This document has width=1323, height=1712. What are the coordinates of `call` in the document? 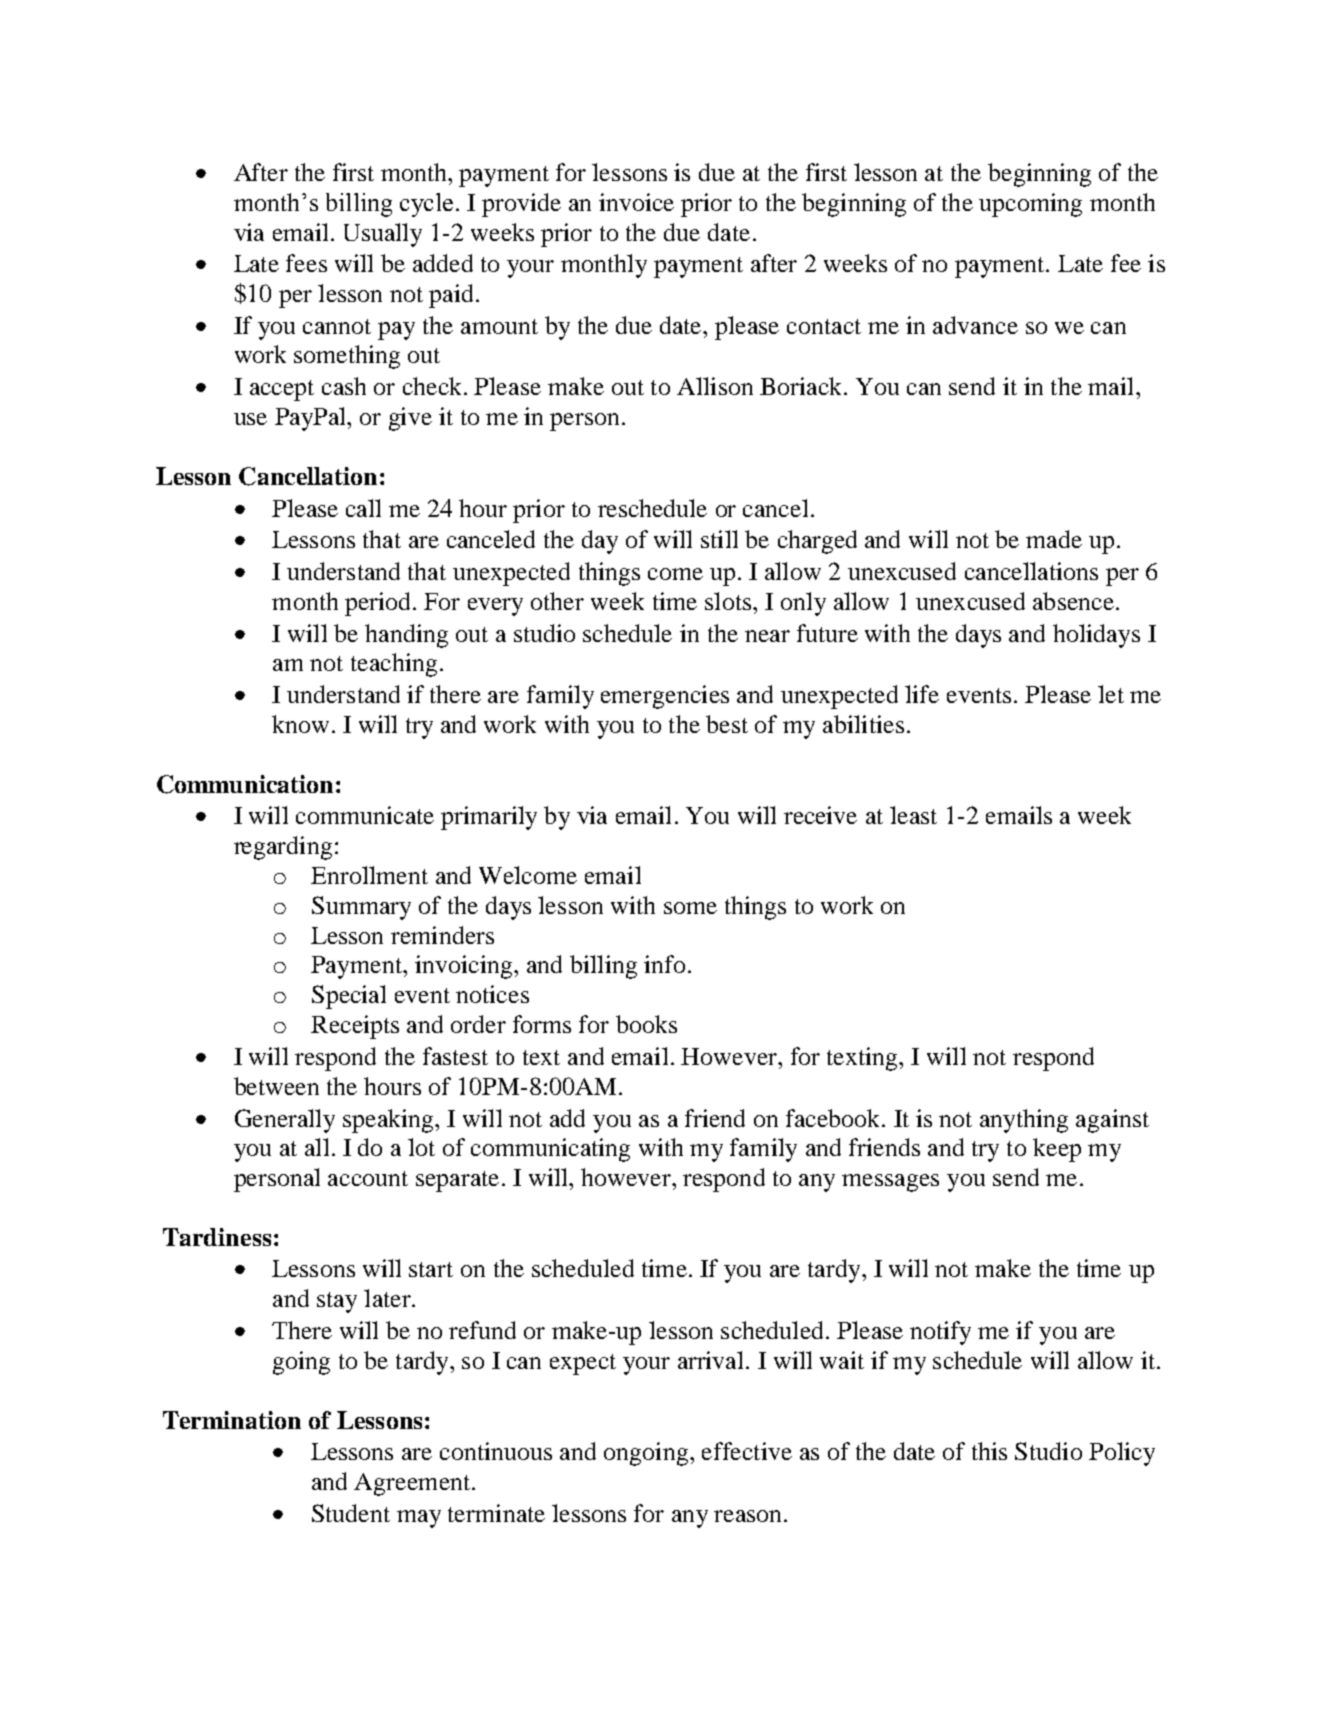 It's located at (363, 508).
